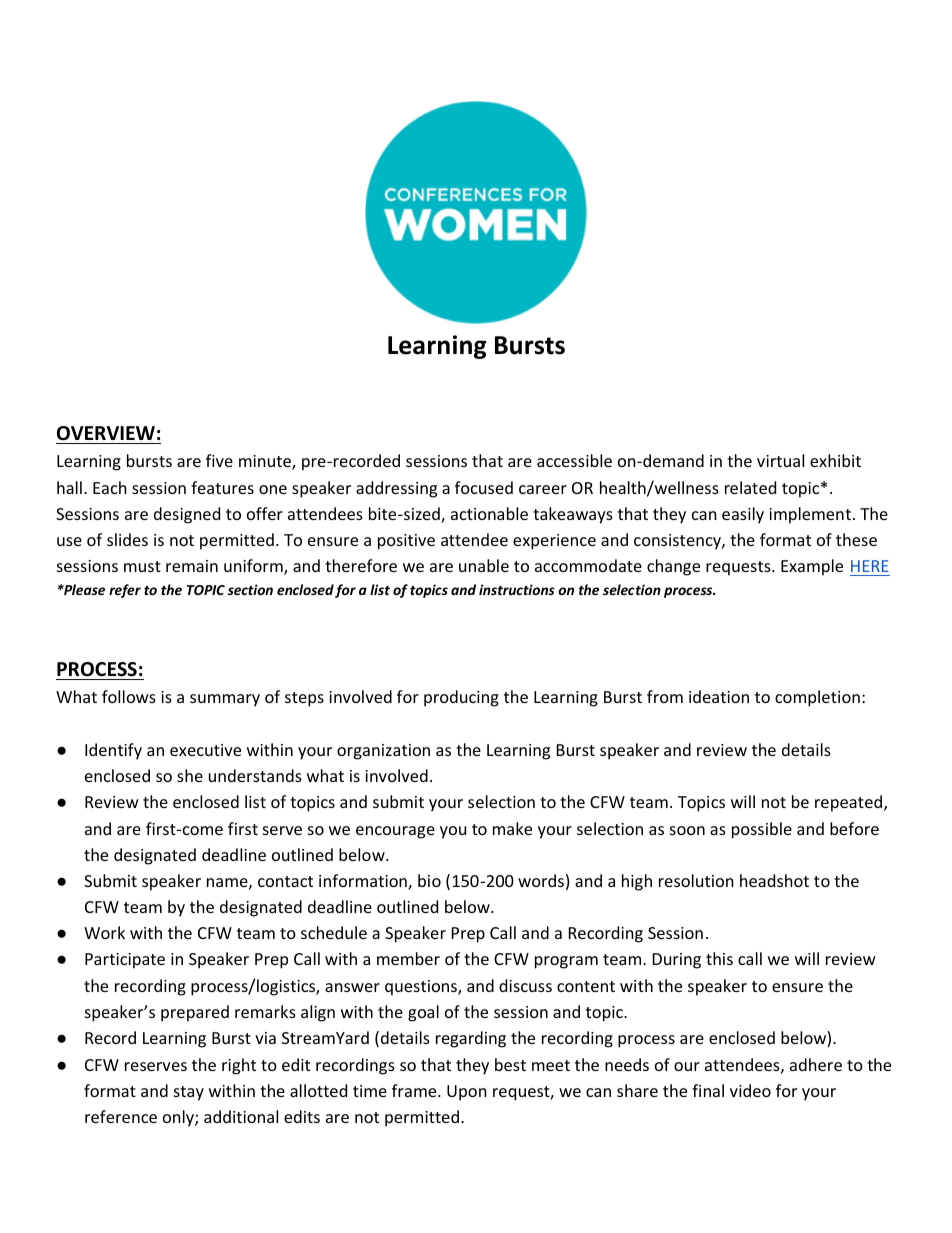  Describe the element at coordinates (484, 487) in the document. I see `focused` at that location.
